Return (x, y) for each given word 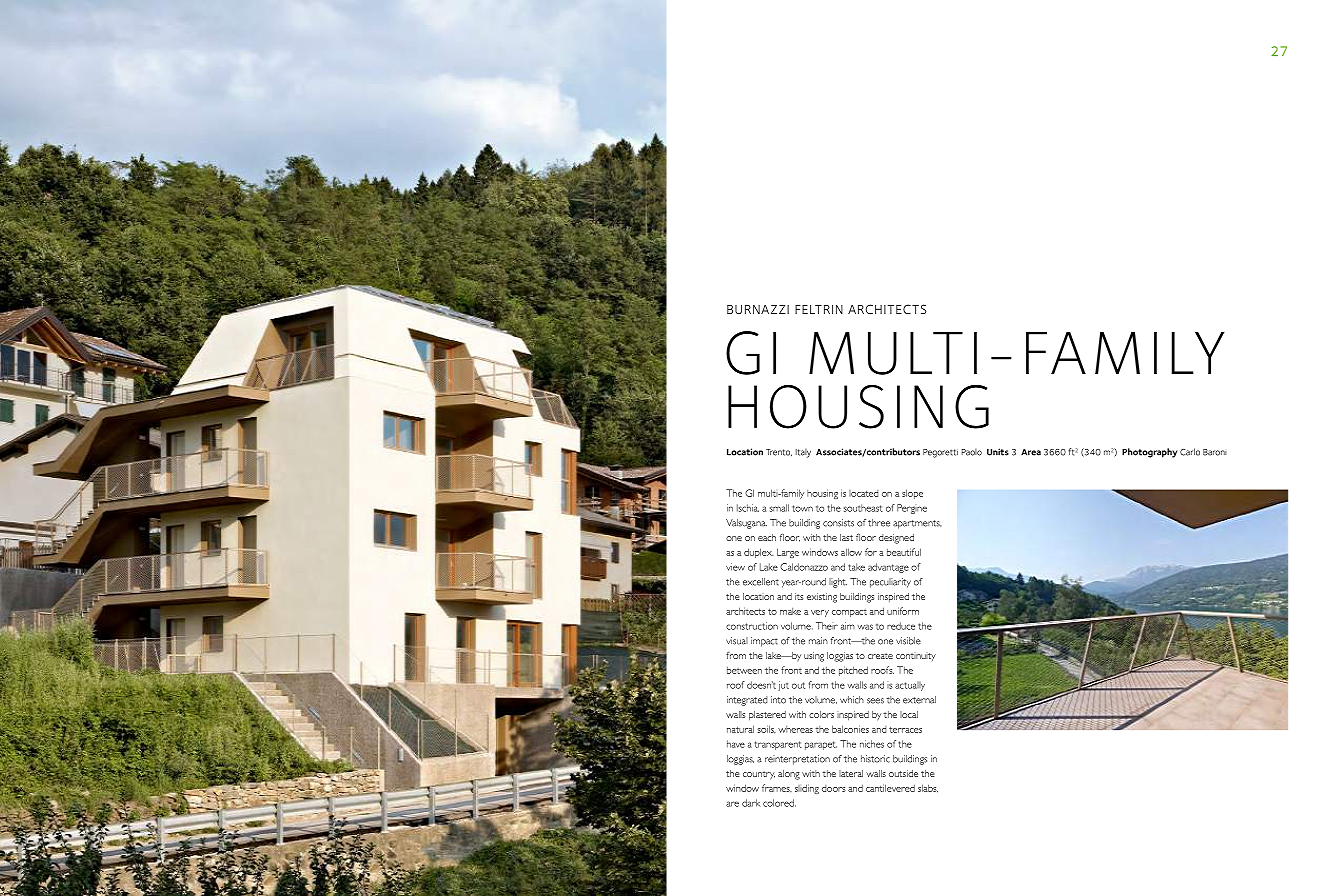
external (919, 700)
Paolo (972, 452)
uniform (903, 611)
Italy (803, 453)
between (744, 670)
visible (908, 641)
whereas (795, 729)
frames (777, 788)
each (767, 537)
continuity (916, 657)
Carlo (1190, 452)
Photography (1149, 453)
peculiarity (890, 583)
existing (822, 598)
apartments (917, 524)
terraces (905, 730)
